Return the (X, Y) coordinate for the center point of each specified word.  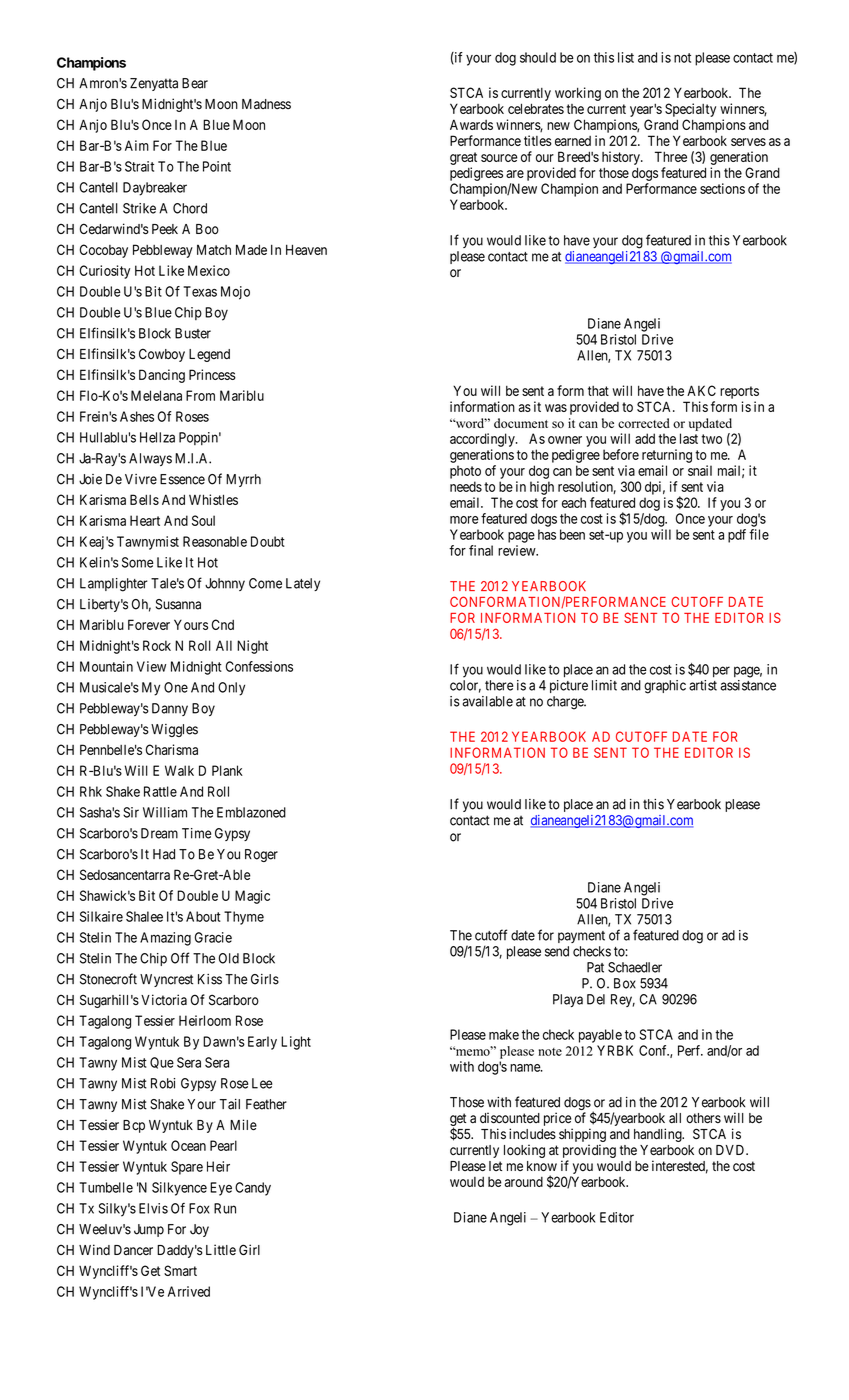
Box (625, 983)
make (504, 1034)
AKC (701, 390)
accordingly (483, 440)
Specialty (690, 110)
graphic (665, 687)
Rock (157, 645)
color (465, 686)
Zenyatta (154, 84)
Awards (471, 124)
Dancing (162, 376)
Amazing (165, 939)
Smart (180, 1270)
